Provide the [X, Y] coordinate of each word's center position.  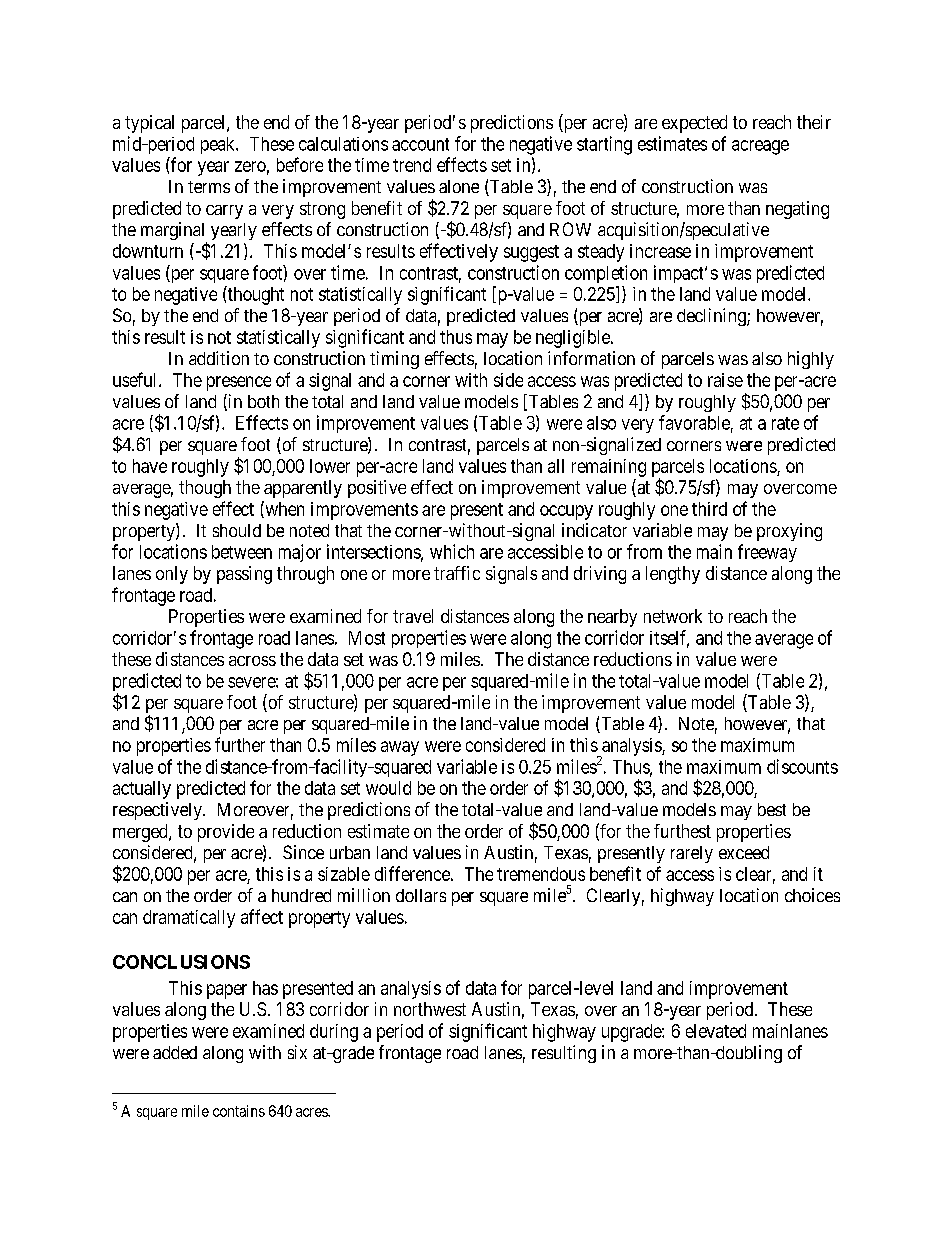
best [772, 809]
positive [377, 489]
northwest [430, 1009]
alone [459, 186]
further [240, 744]
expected [694, 124]
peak [219, 145]
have [150, 466]
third [709, 509]
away [400, 748]
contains [239, 1111]
